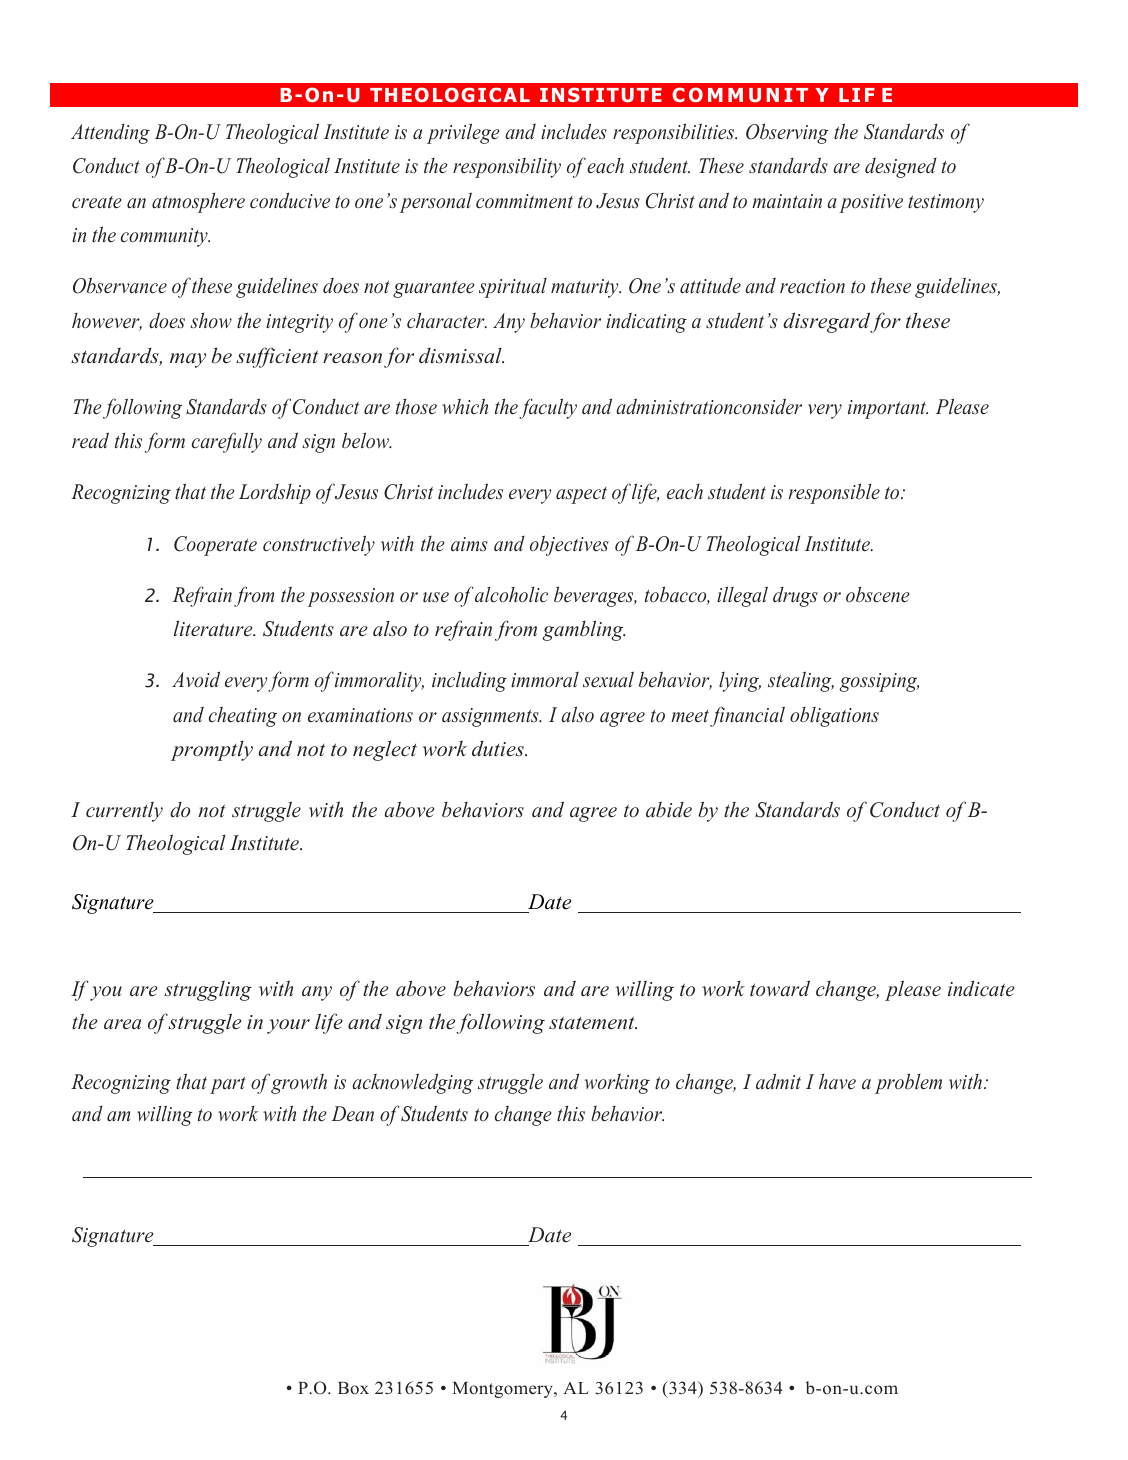 This document has height=1460, width=1128. I want to click on Dean, so click(353, 1113).
